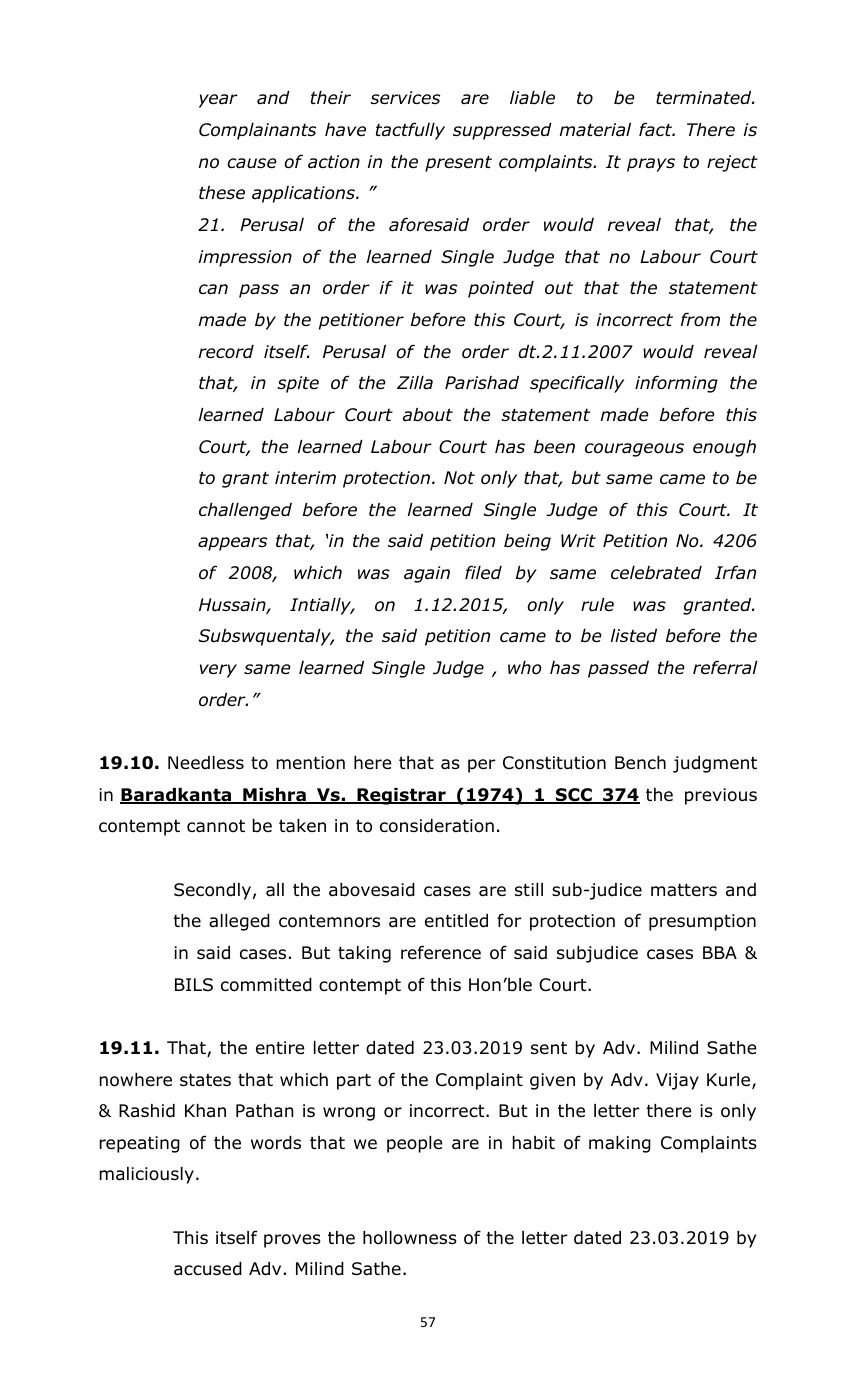 This document has height=1400, width=849. I want to click on Bench, so click(640, 763).
